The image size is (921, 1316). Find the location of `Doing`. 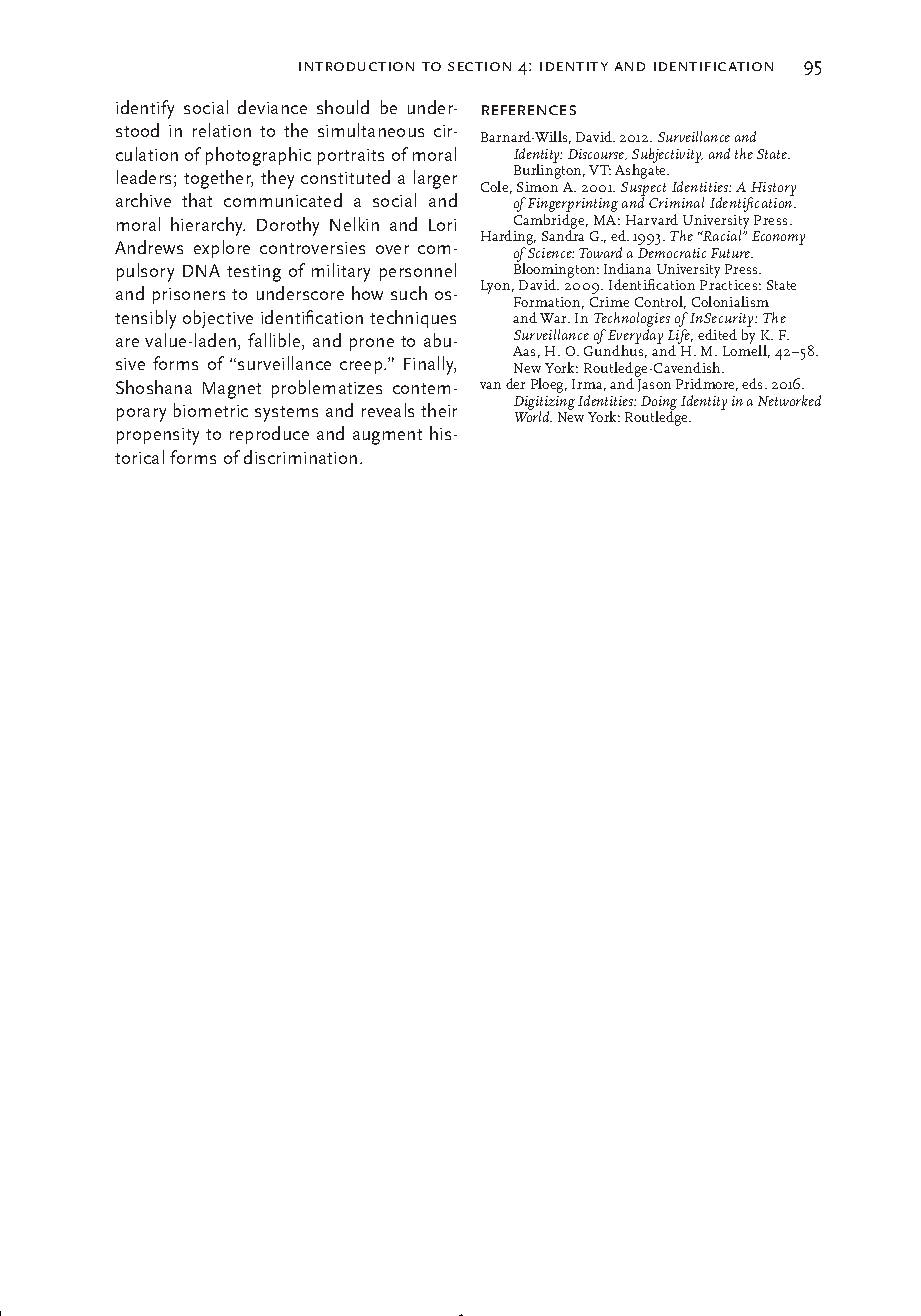

Doing is located at coordinates (659, 404).
